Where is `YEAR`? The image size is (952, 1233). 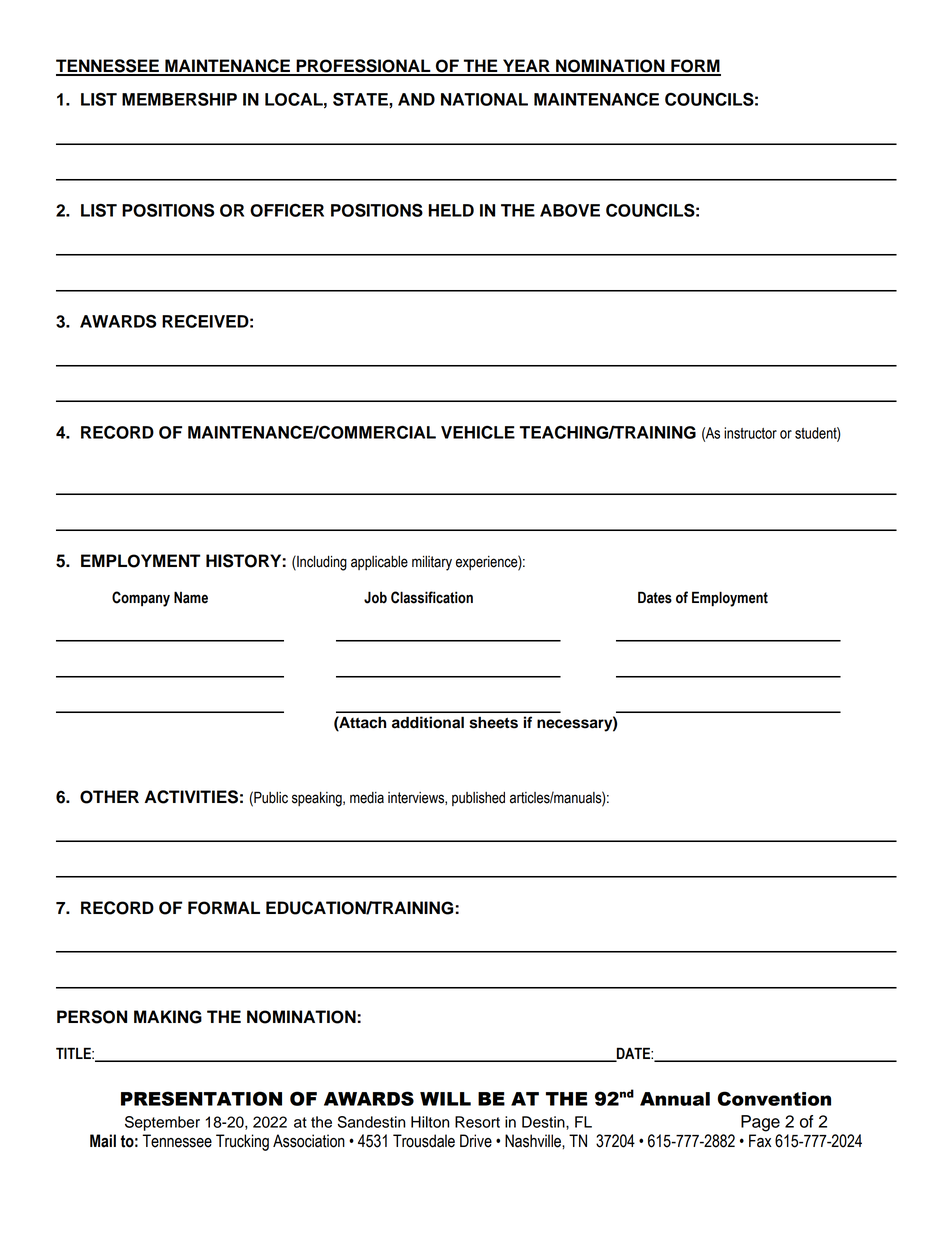 YEAR is located at coordinates (526, 67).
